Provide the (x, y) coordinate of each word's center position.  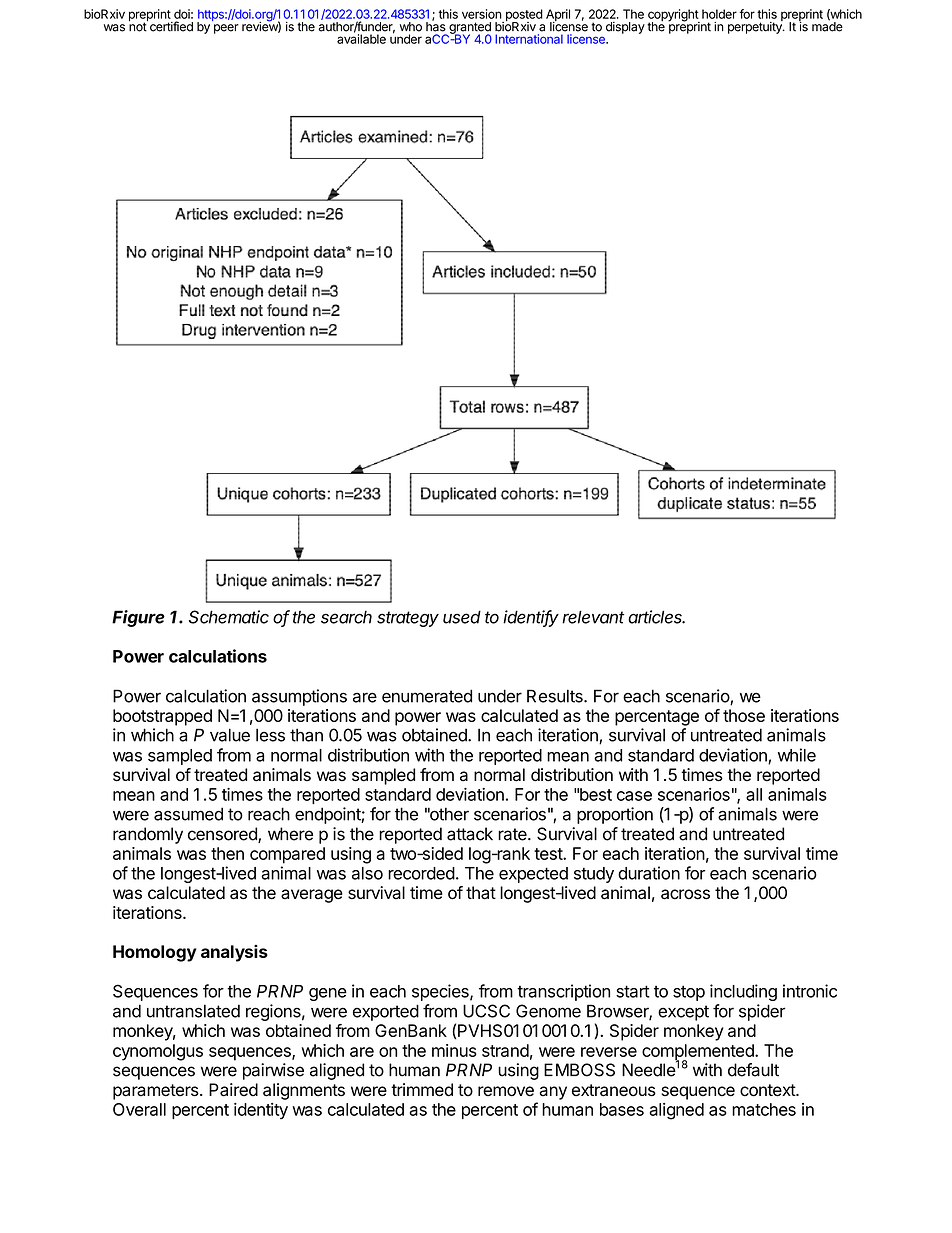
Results (556, 696)
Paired (233, 1090)
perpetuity (756, 27)
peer (226, 29)
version (482, 14)
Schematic (229, 617)
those (744, 715)
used (462, 617)
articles (656, 617)
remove (506, 1091)
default (753, 1070)
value (230, 735)
